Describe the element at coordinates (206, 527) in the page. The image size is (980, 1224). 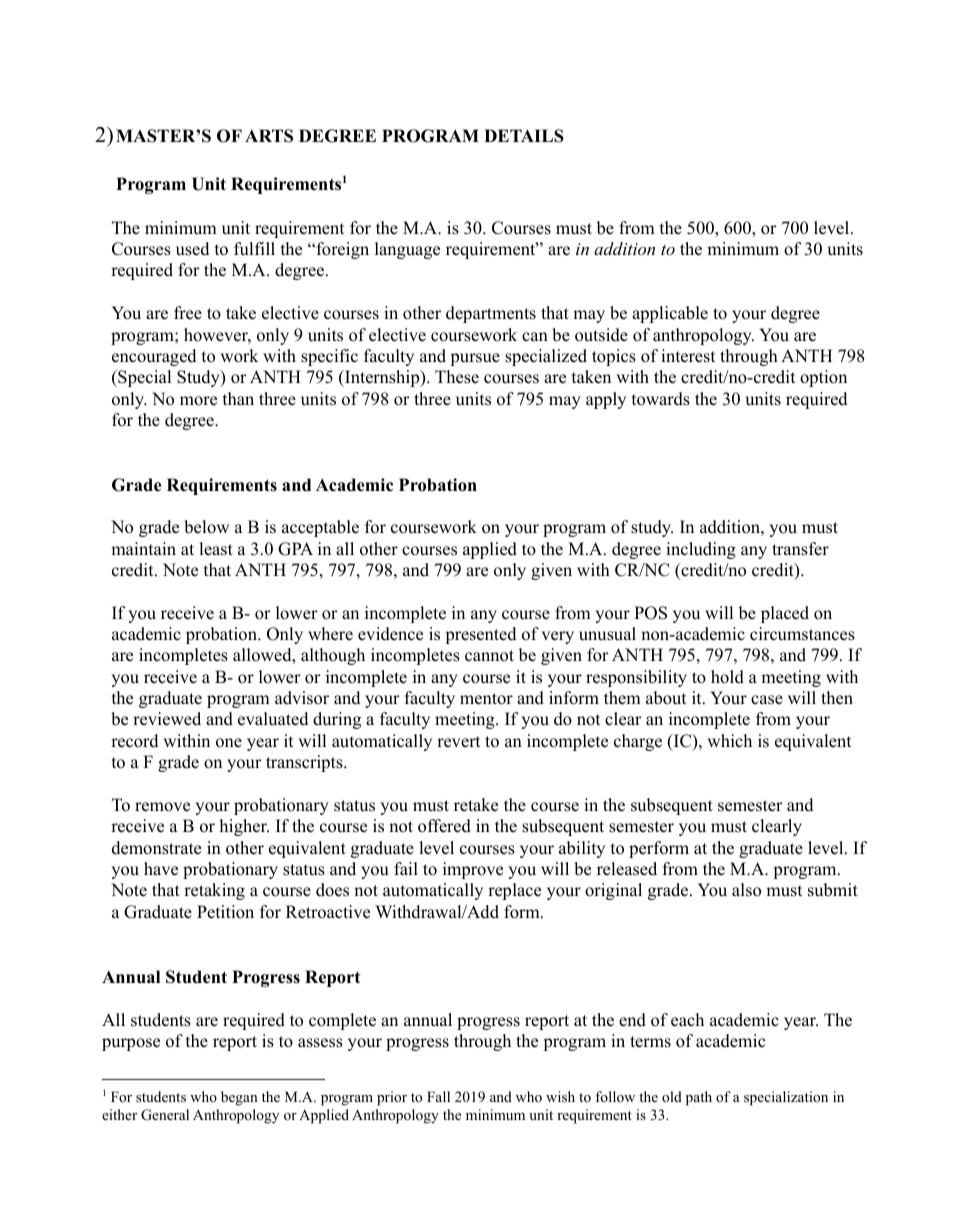
I see `below` at that location.
